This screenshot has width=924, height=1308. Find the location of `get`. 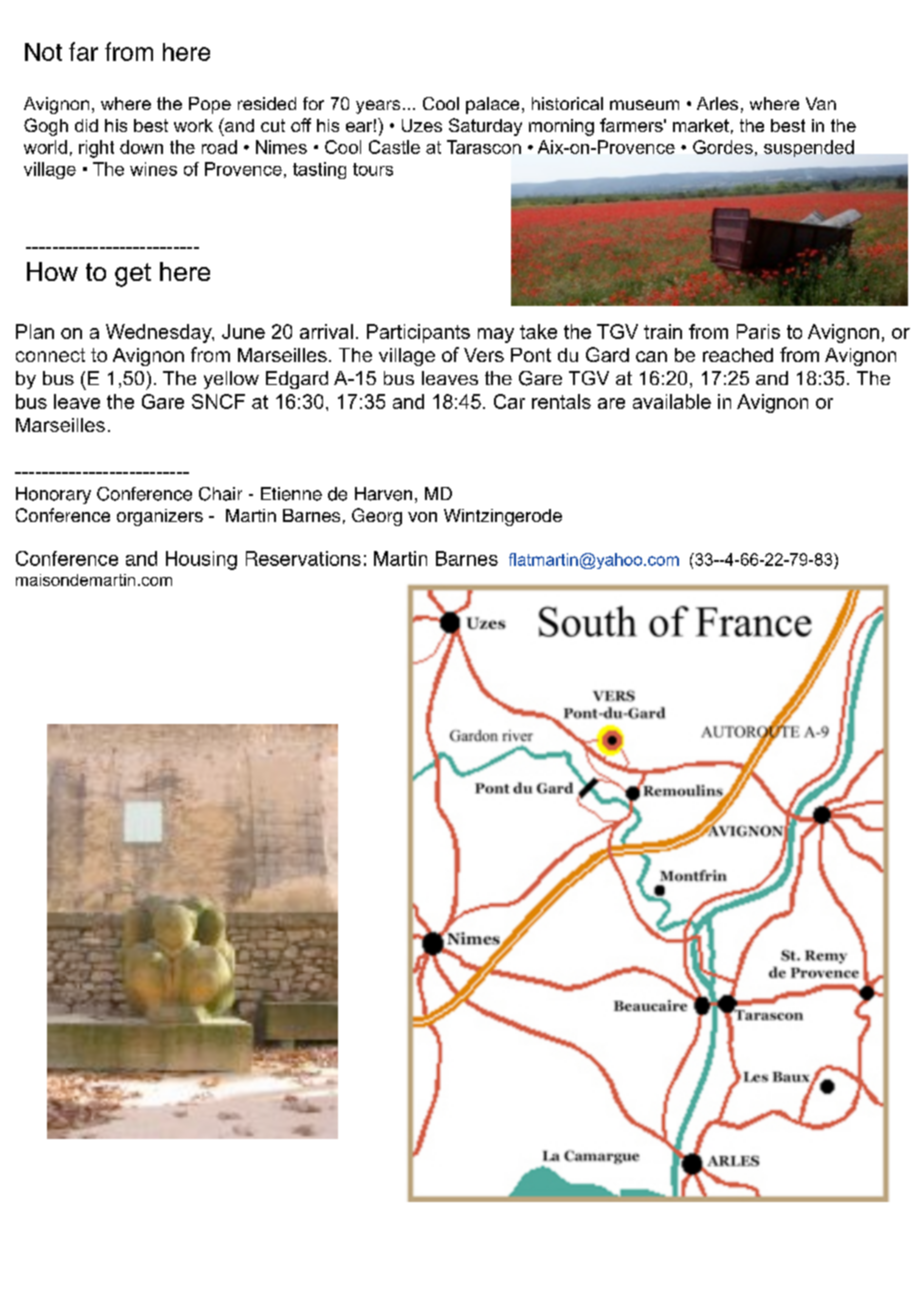

get is located at coordinates (133, 275).
